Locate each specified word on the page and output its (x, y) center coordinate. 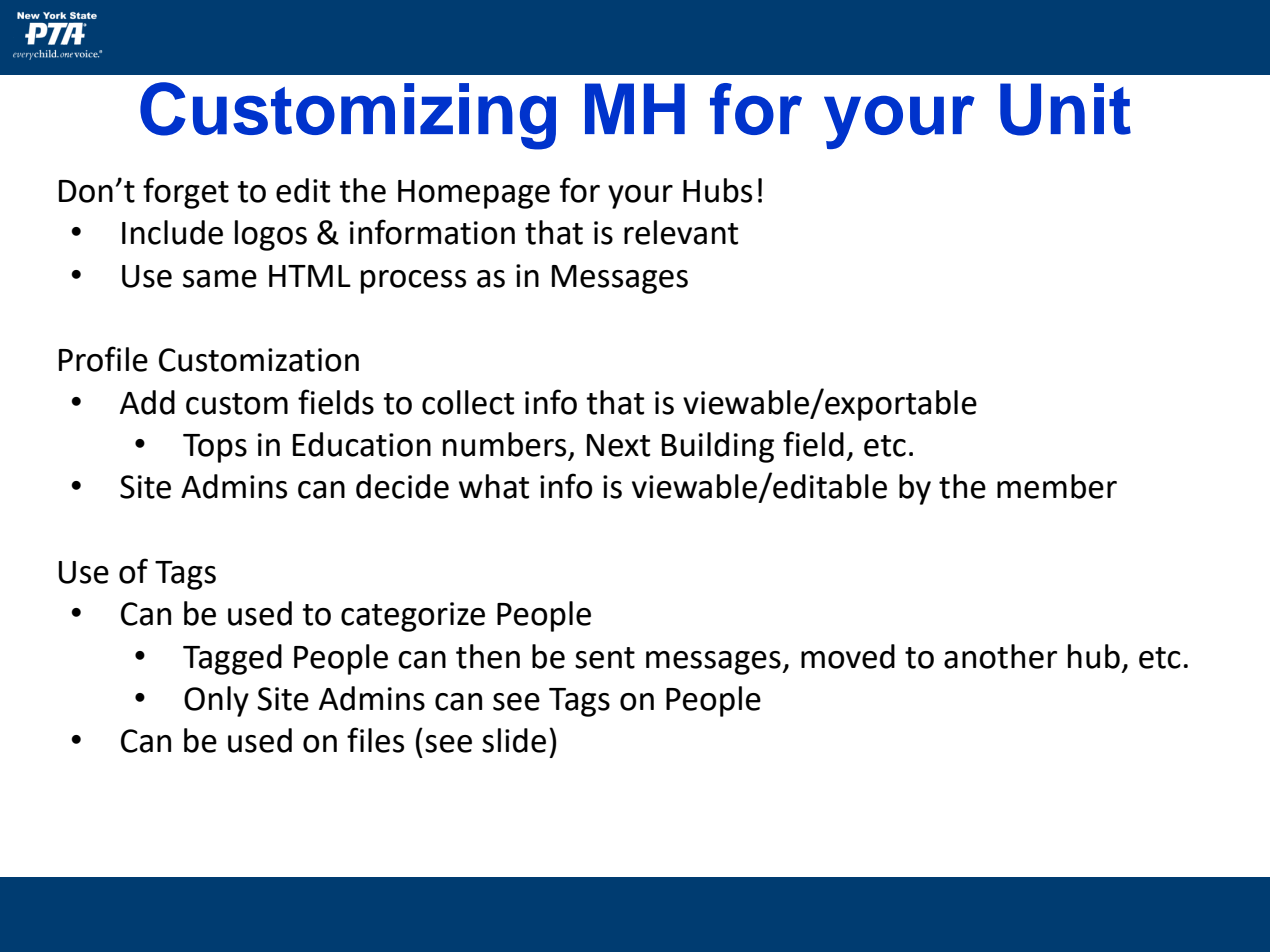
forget (186, 193)
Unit (1065, 109)
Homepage (474, 194)
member (1057, 486)
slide (514, 740)
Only (216, 701)
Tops (215, 448)
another (1000, 656)
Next (618, 445)
